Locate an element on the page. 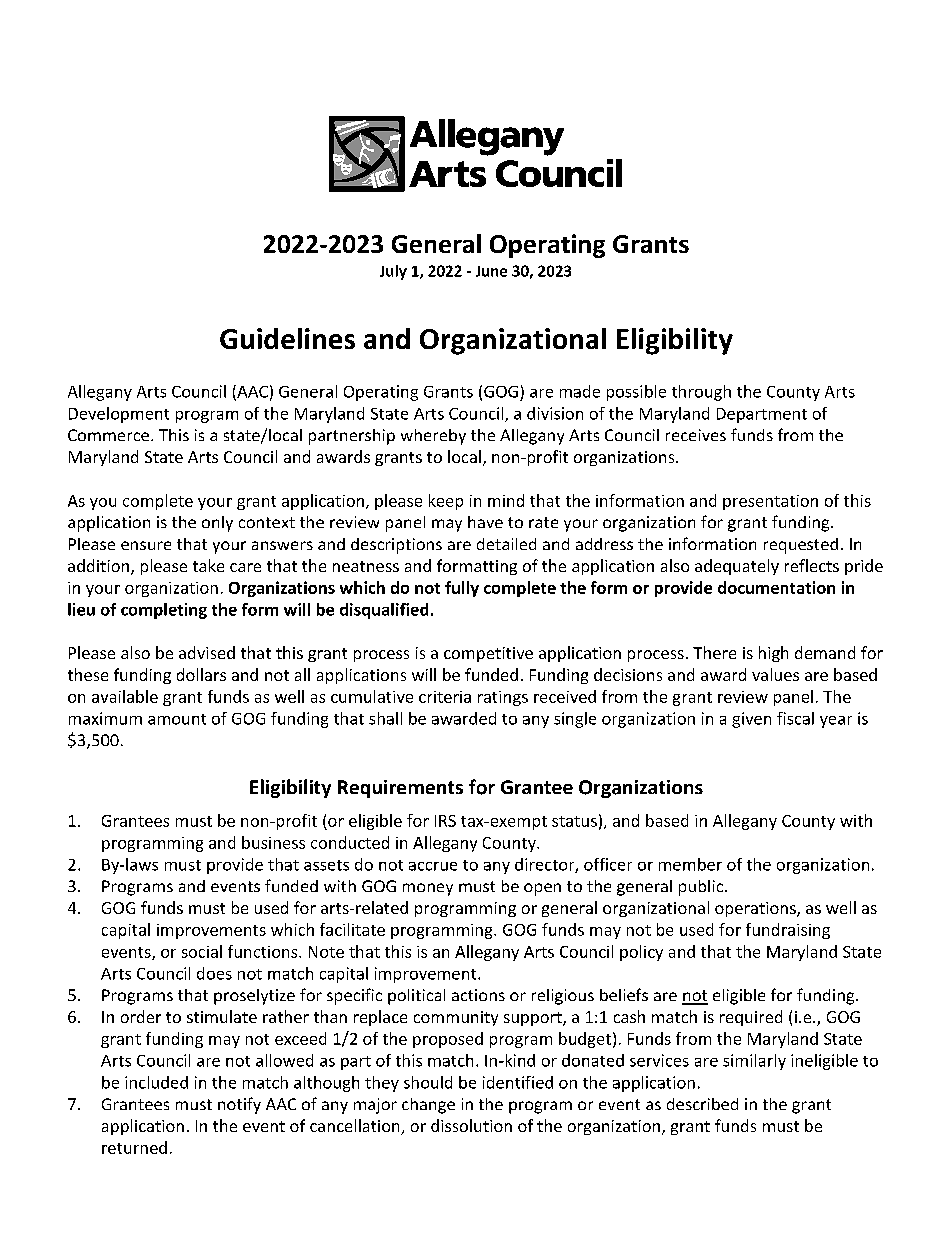 The width and height of the image is (952, 1233). through is located at coordinates (701, 393).
